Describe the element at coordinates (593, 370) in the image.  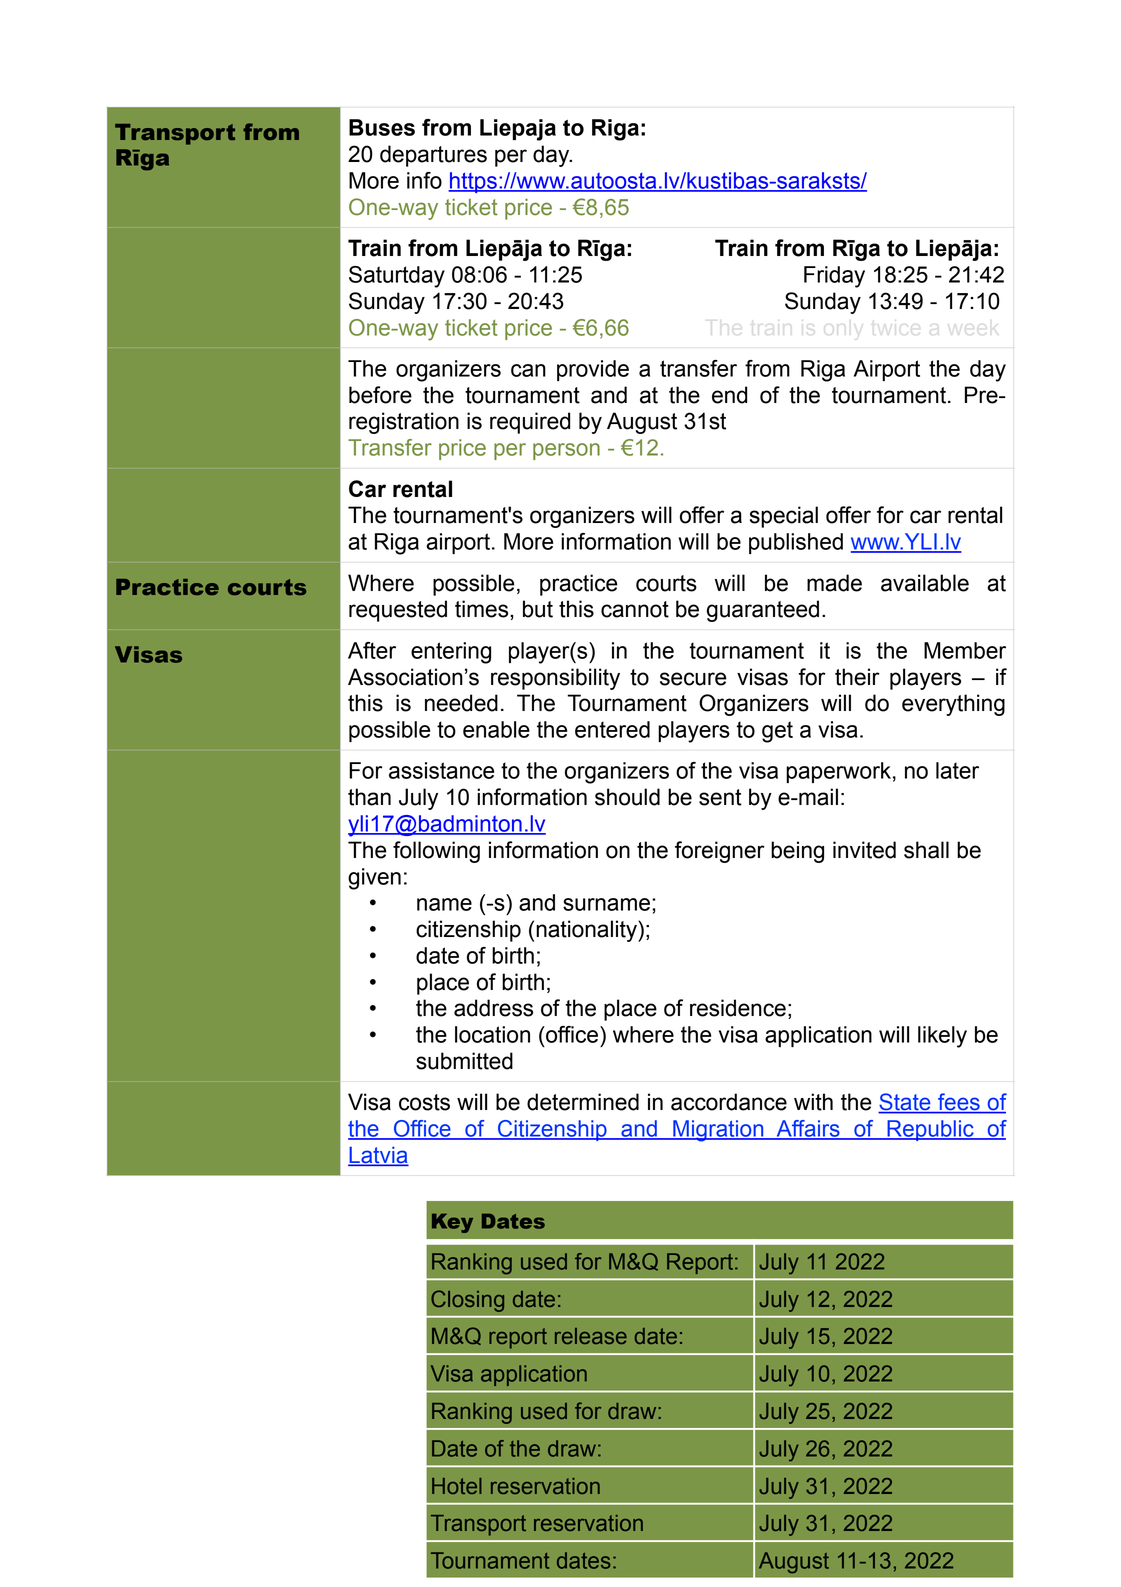
I see `provide` at that location.
